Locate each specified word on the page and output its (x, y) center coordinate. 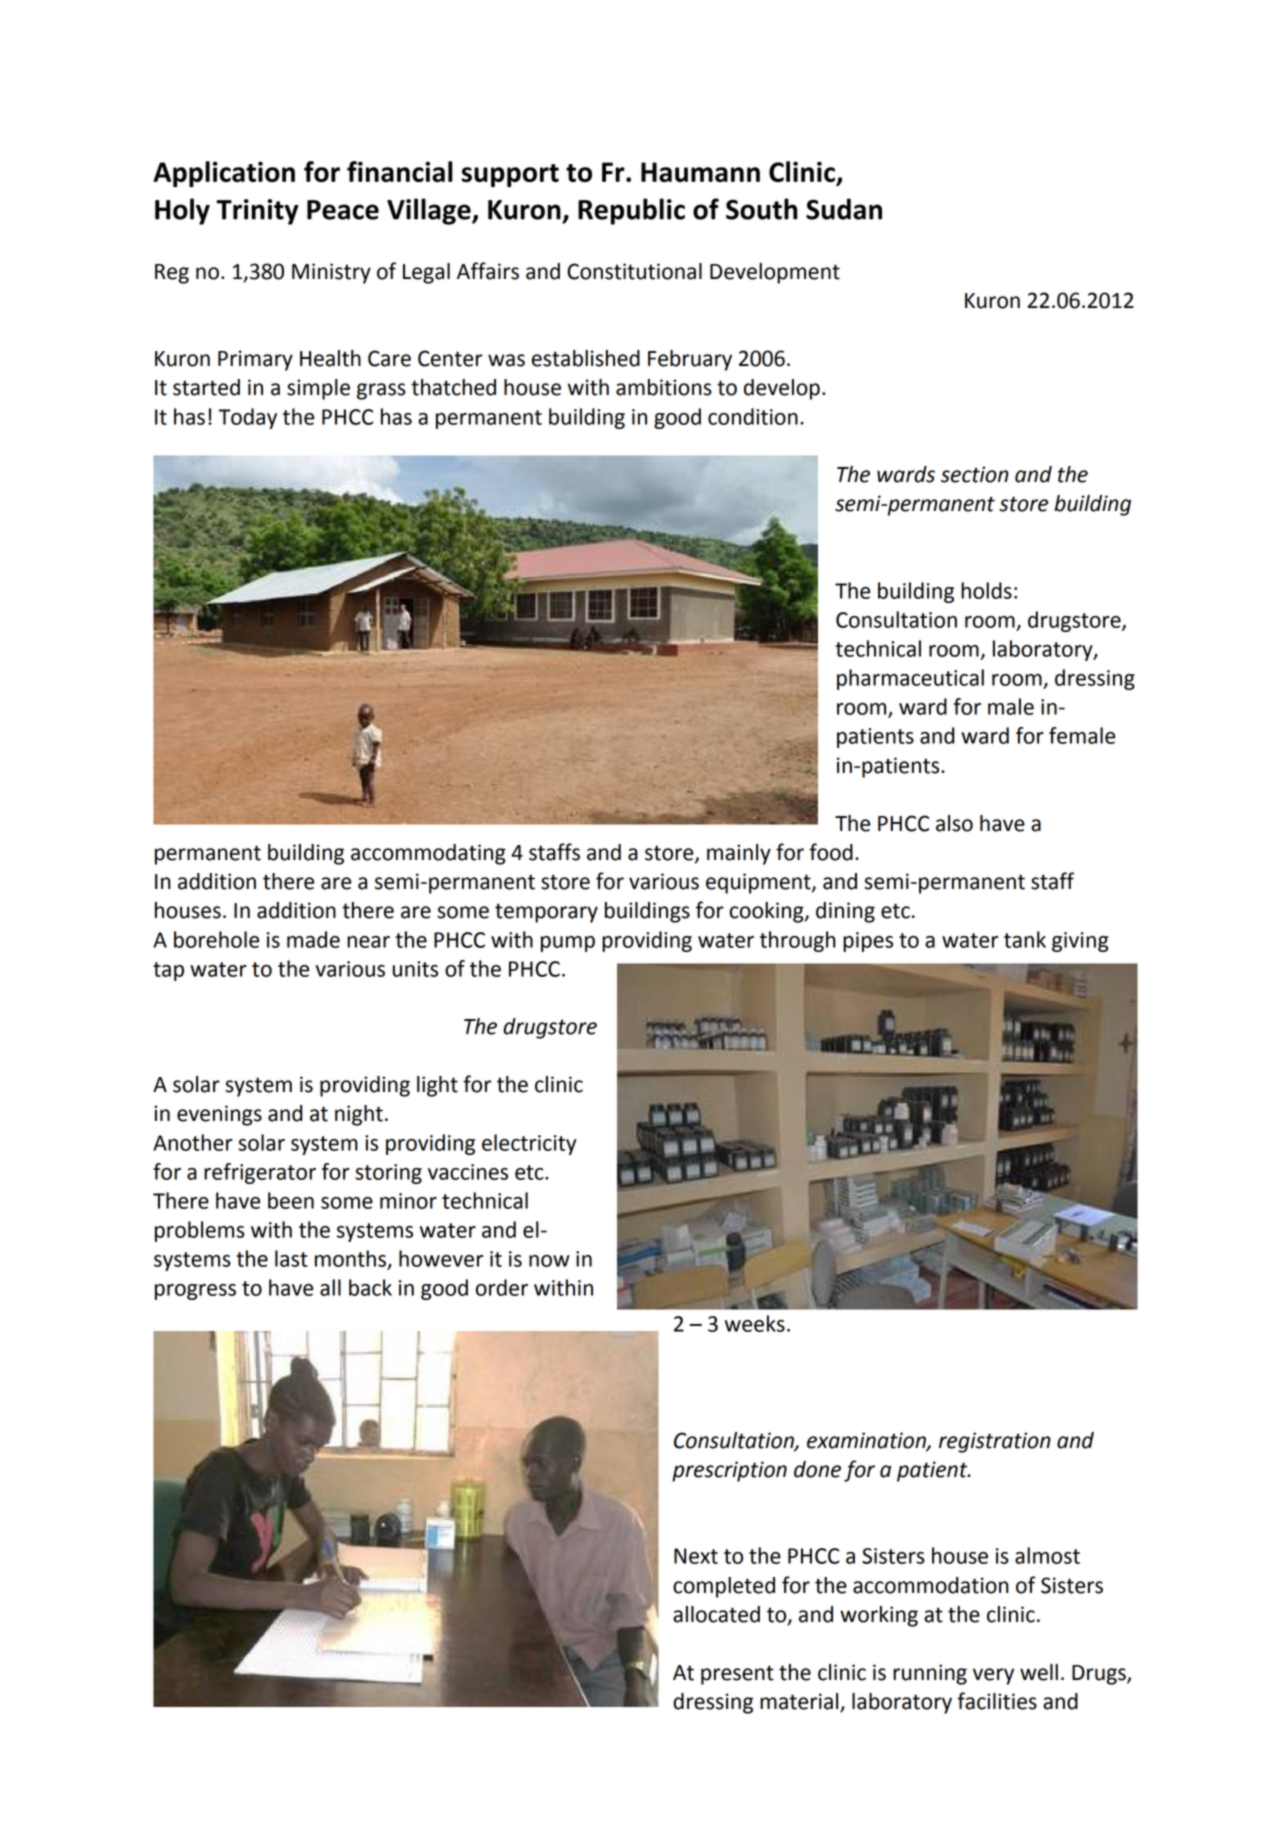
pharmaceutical (910, 679)
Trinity (257, 212)
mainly (739, 854)
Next (696, 1556)
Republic (631, 211)
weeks (755, 1323)
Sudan (844, 209)
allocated (716, 1614)
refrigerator (260, 1173)
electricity (529, 1144)
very (993, 1676)
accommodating (428, 854)
